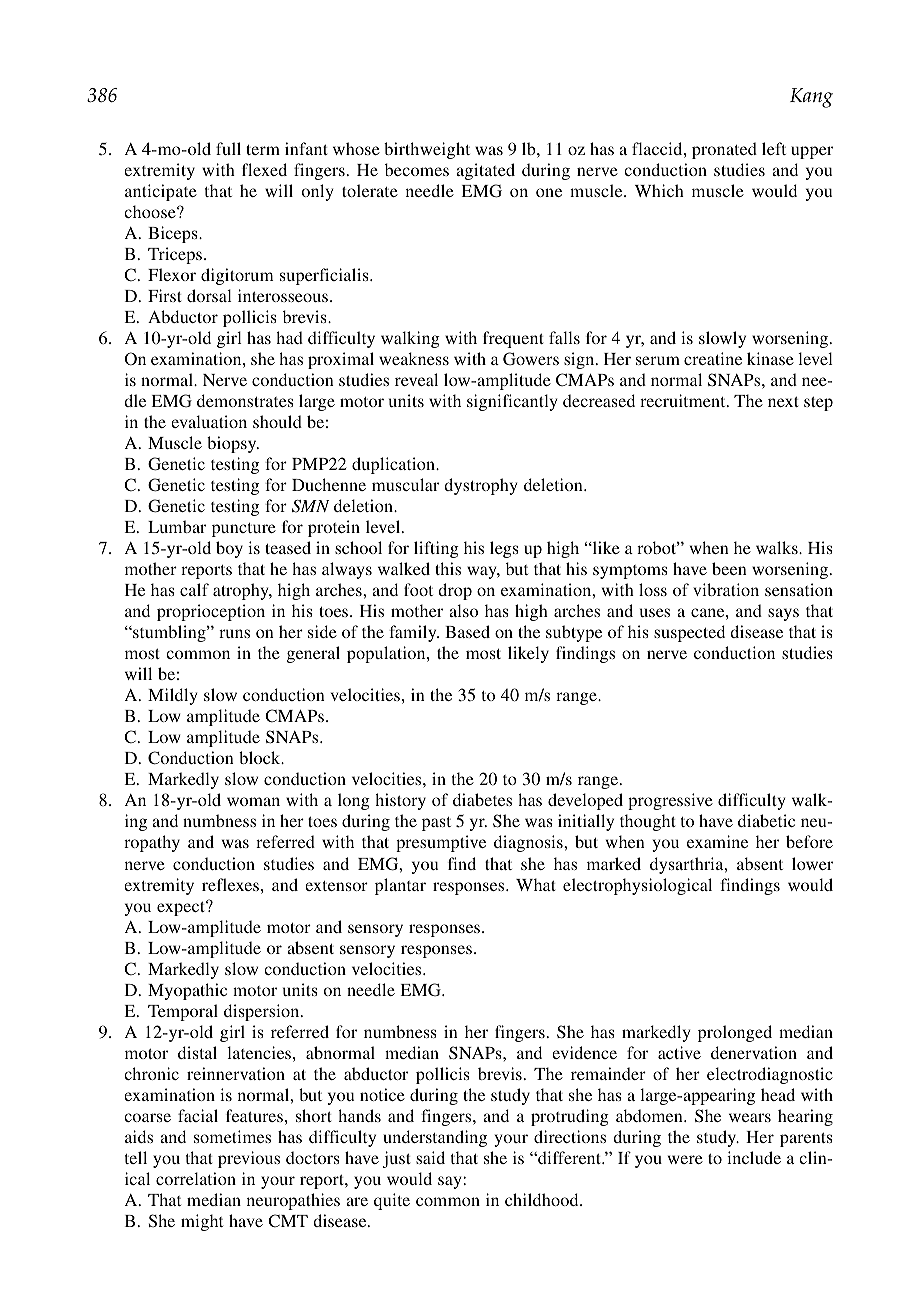 The width and height of the screenshot is (921, 1316). Describe the element at coordinates (228, 148) in the screenshot. I see `full` at that location.
